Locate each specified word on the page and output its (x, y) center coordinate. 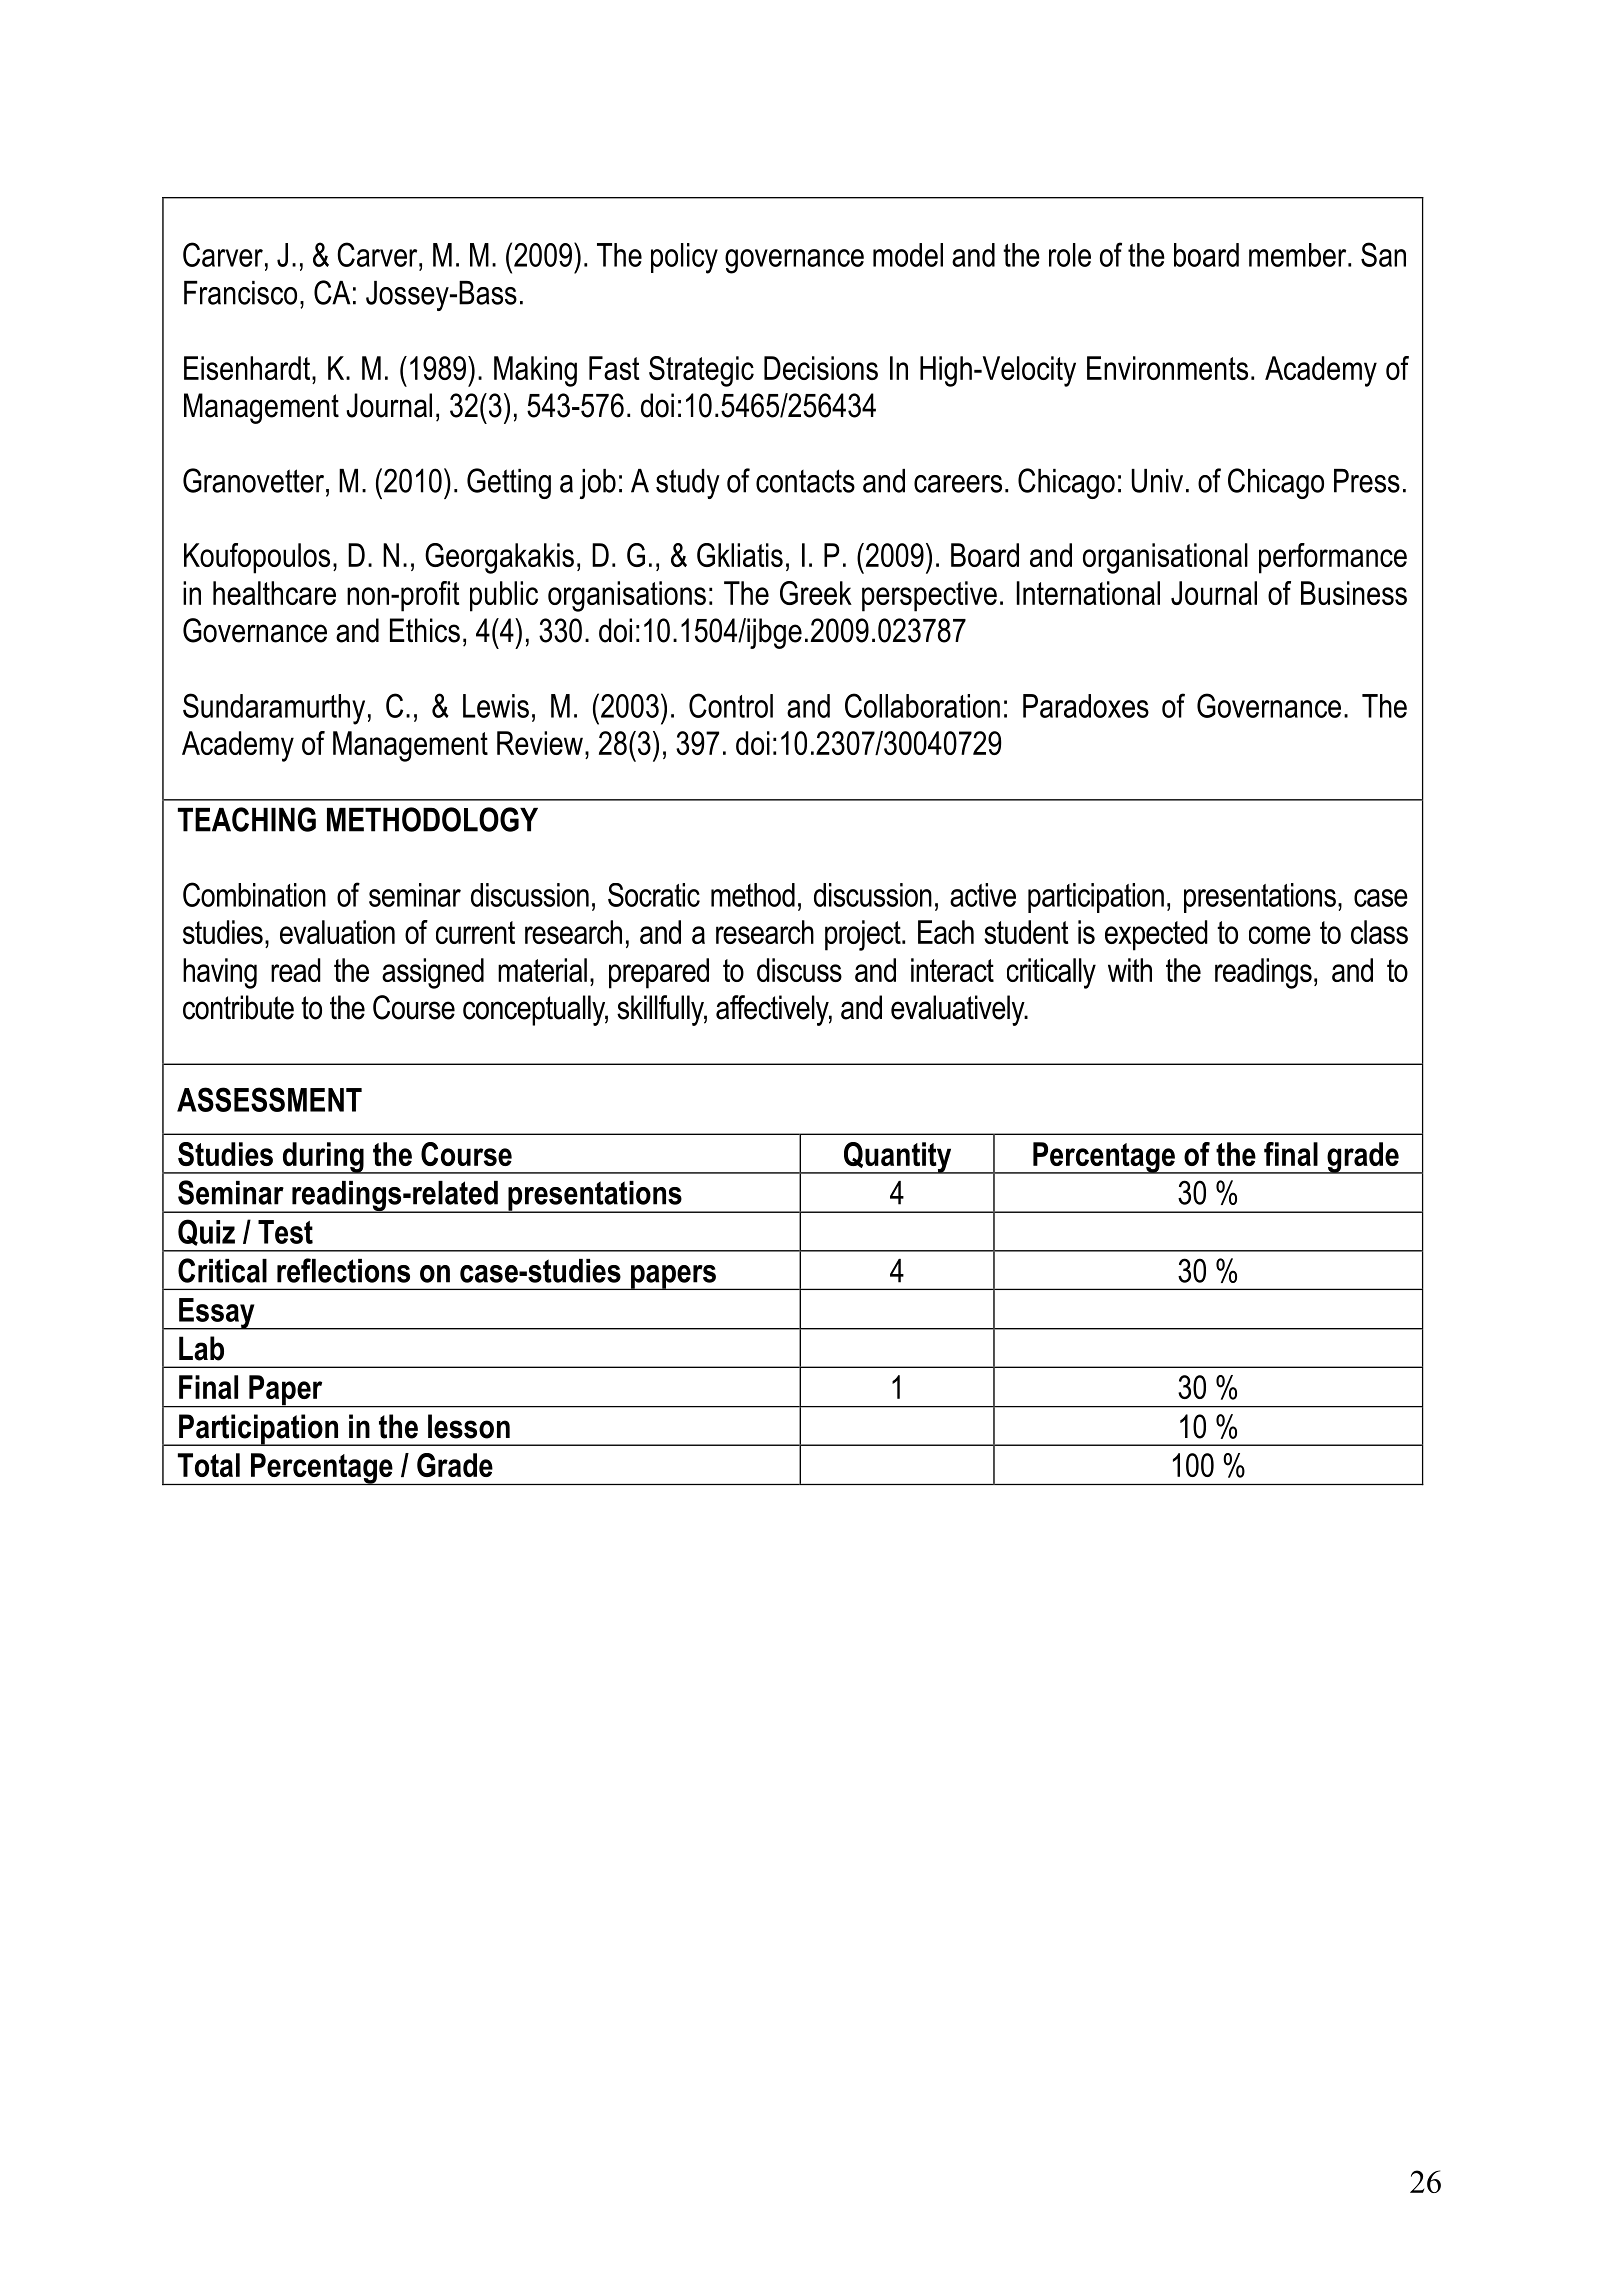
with (1130, 970)
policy (684, 258)
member (1299, 255)
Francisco (240, 293)
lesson (469, 1426)
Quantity (898, 1158)
